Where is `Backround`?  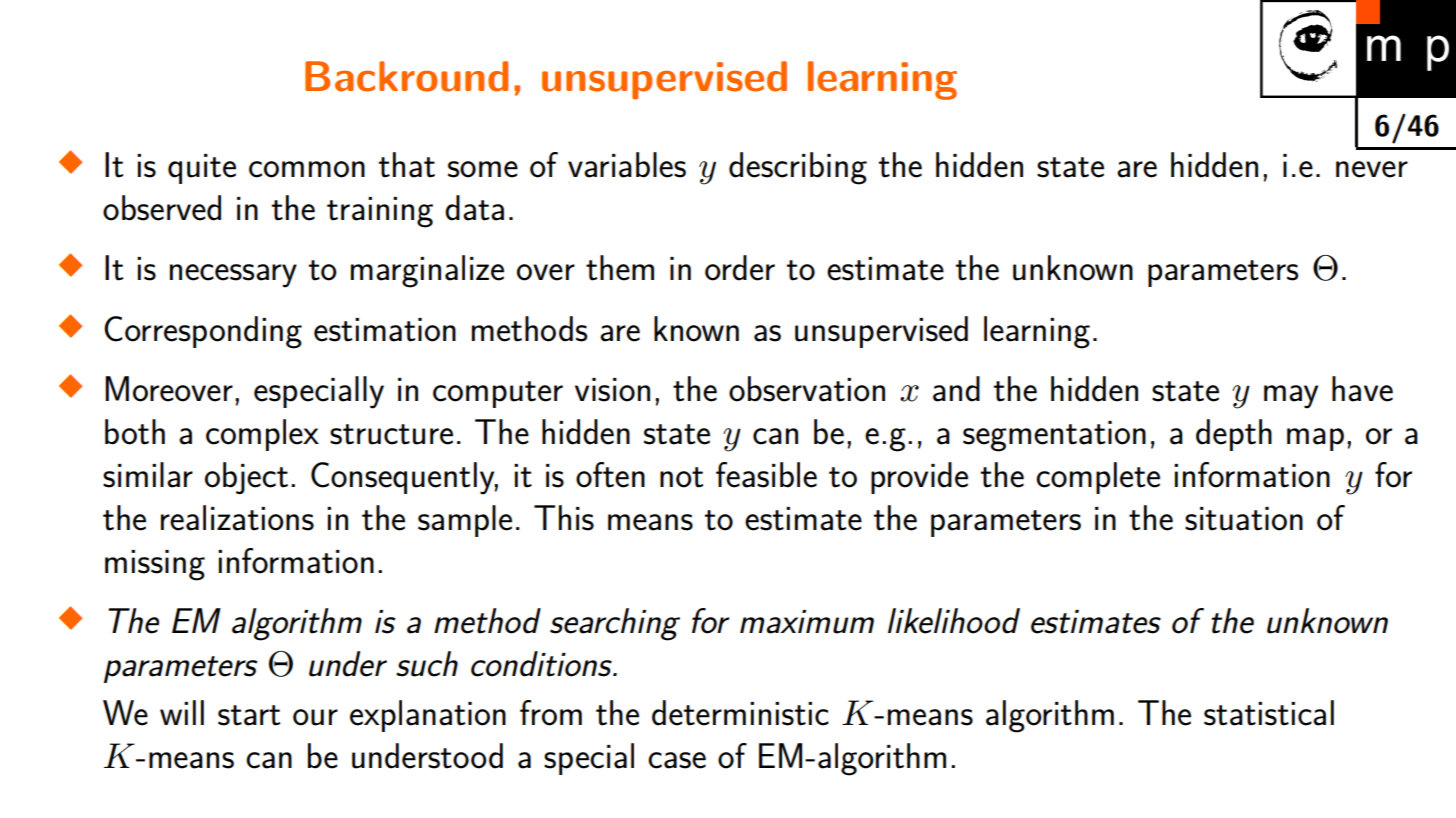 Backround is located at coordinates (406, 76).
